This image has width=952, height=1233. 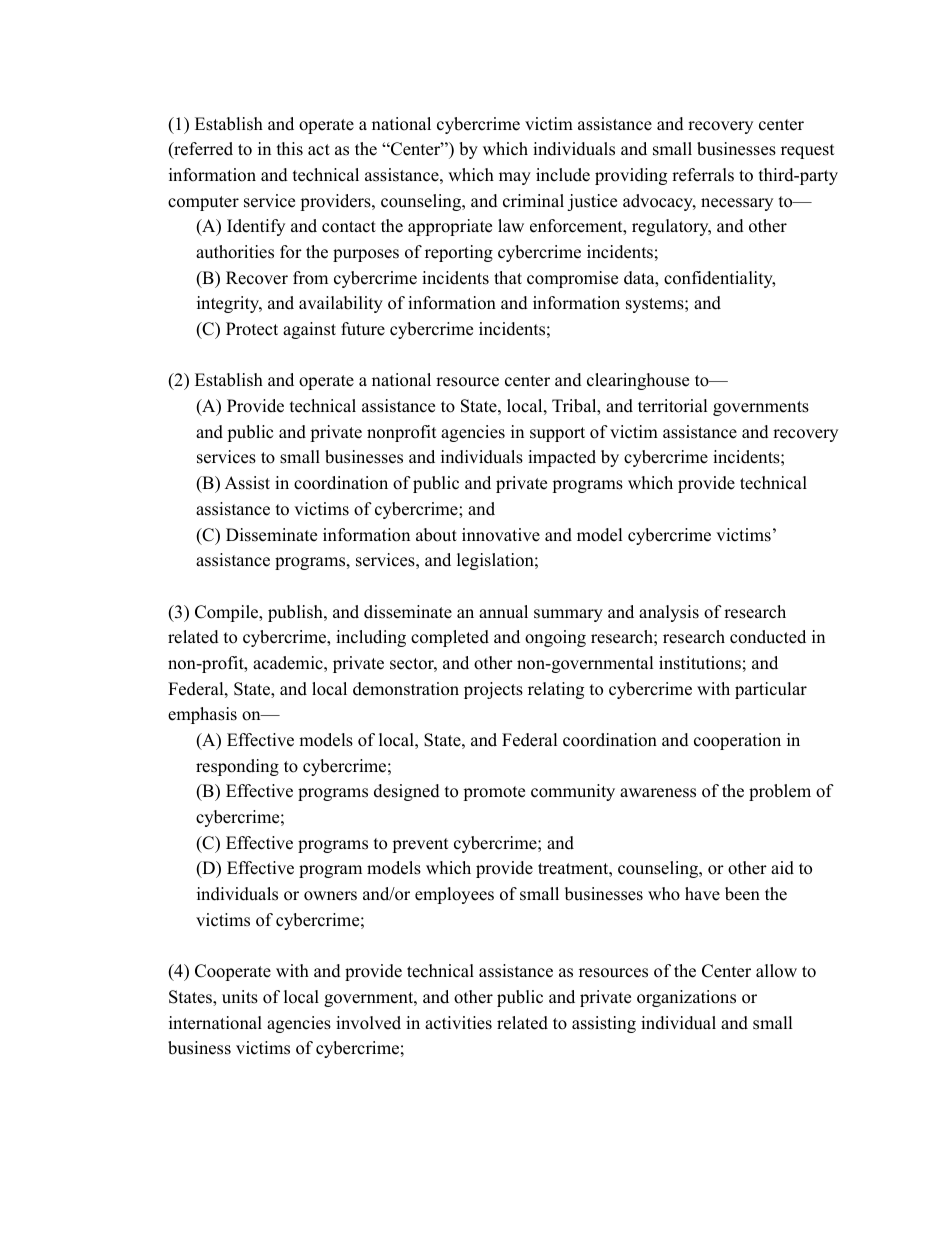 I want to click on promote, so click(x=494, y=793).
